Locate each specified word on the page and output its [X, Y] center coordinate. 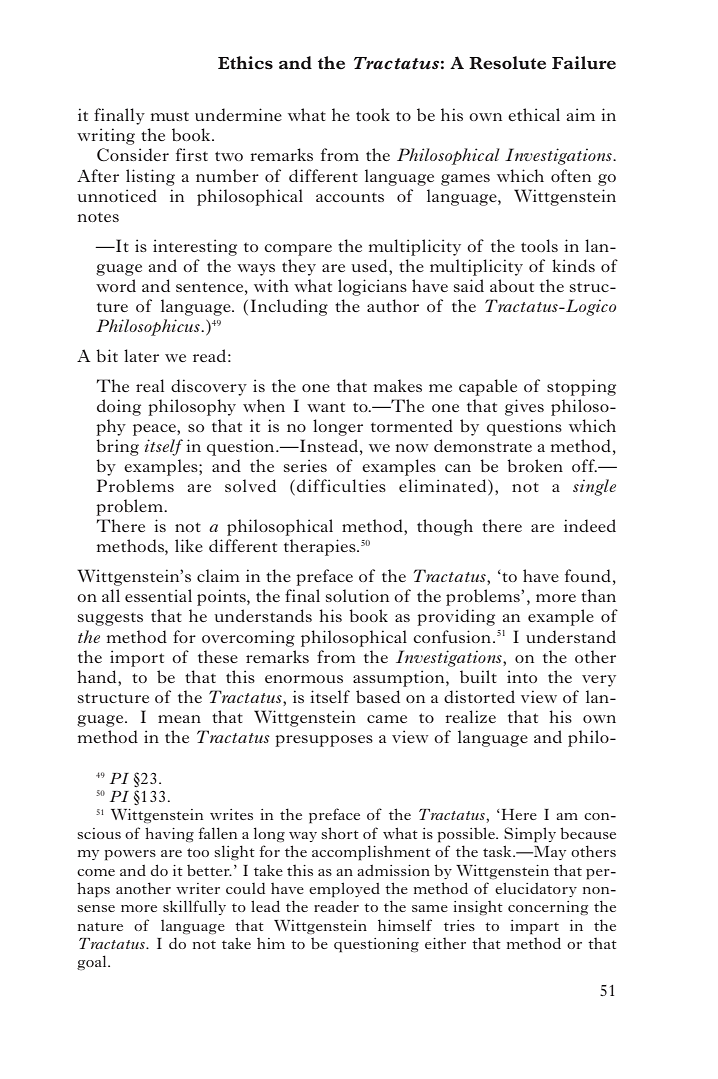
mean [179, 719]
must [170, 116]
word [116, 285]
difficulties [341, 485]
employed [344, 890]
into [522, 676]
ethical [534, 114]
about [512, 285]
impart [534, 927]
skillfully [194, 907]
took [373, 114]
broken [535, 465]
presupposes [324, 741]
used [370, 265]
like [189, 545]
